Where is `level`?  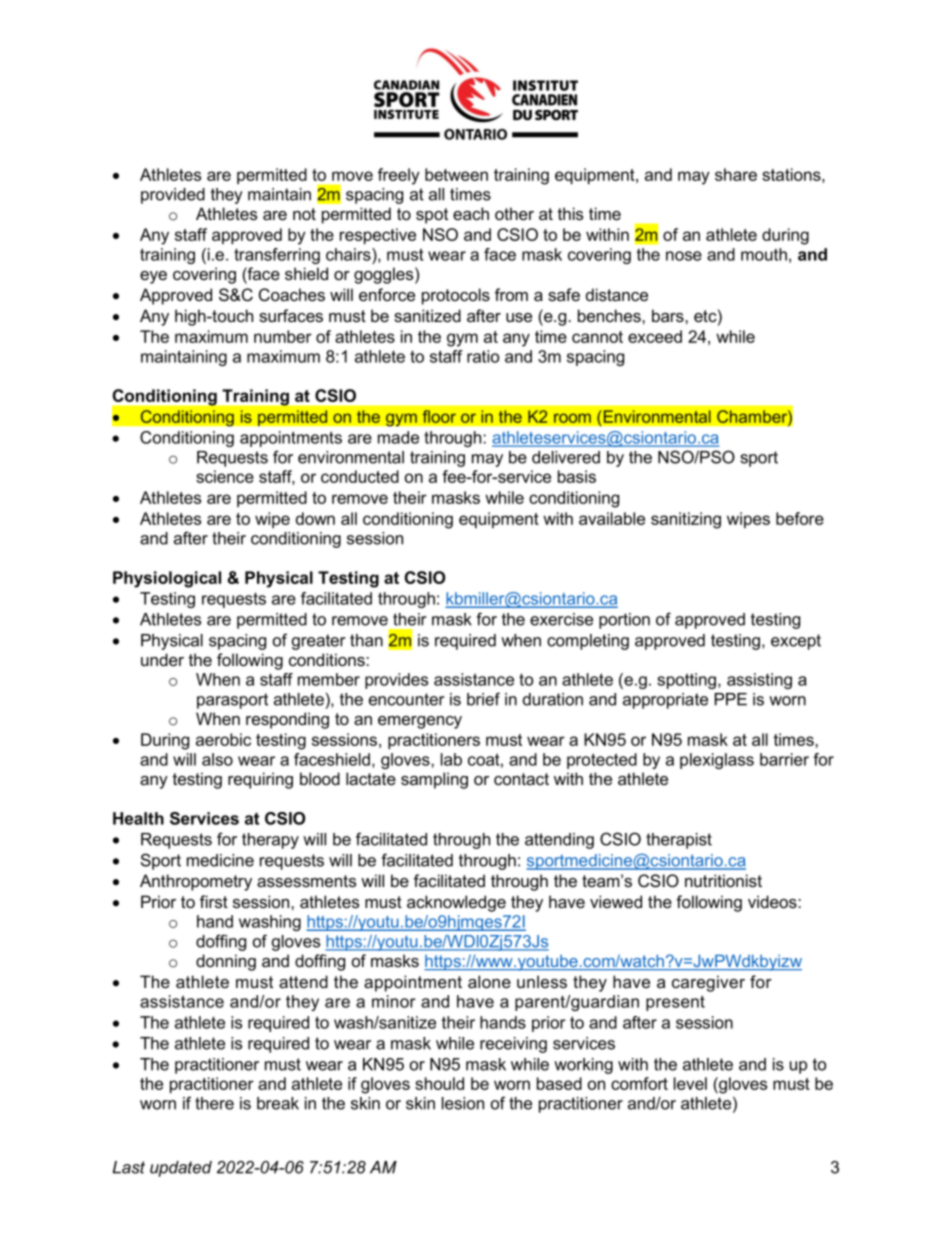
level is located at coordinates (690, 1083).
